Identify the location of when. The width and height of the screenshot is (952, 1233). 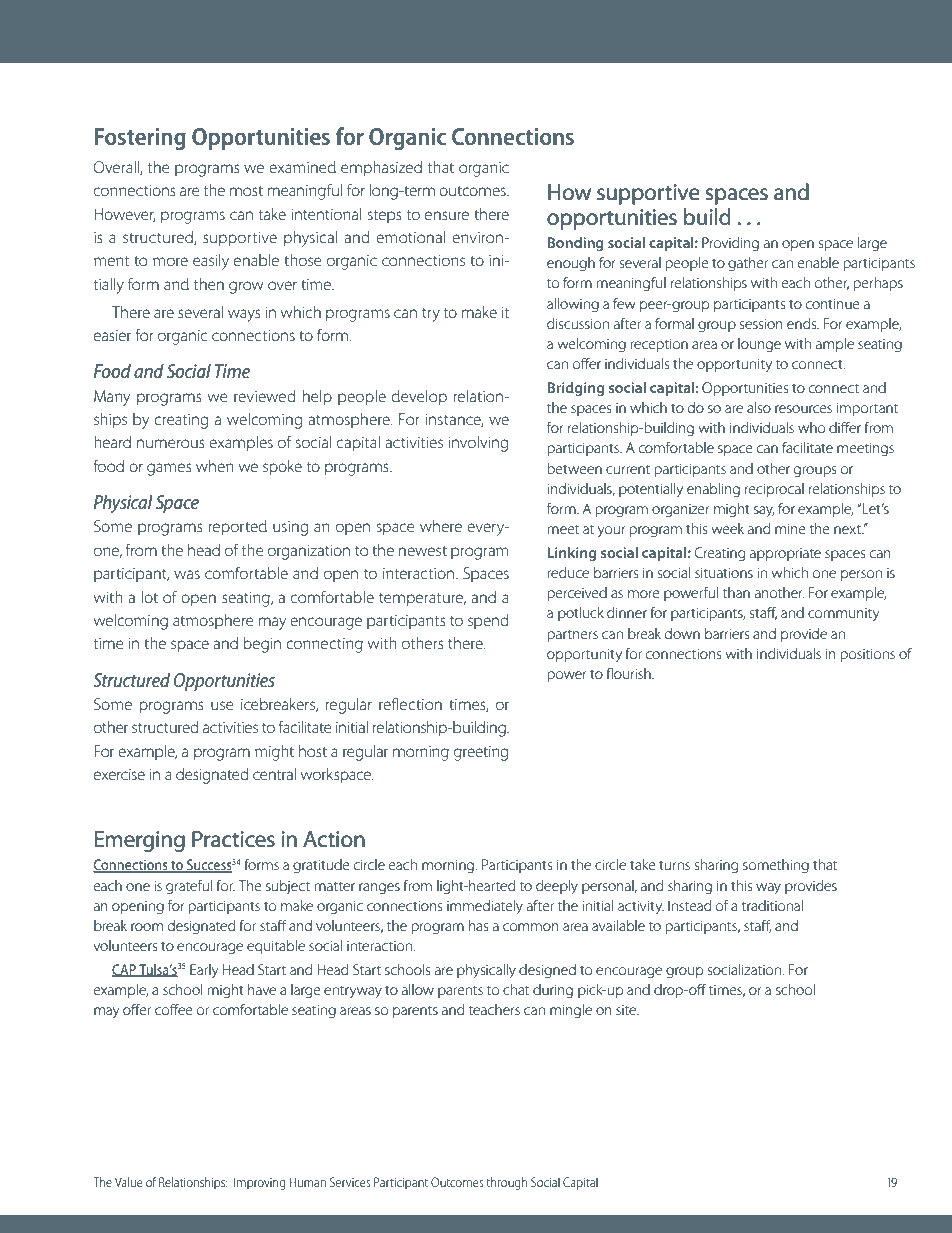
(215, 466).
